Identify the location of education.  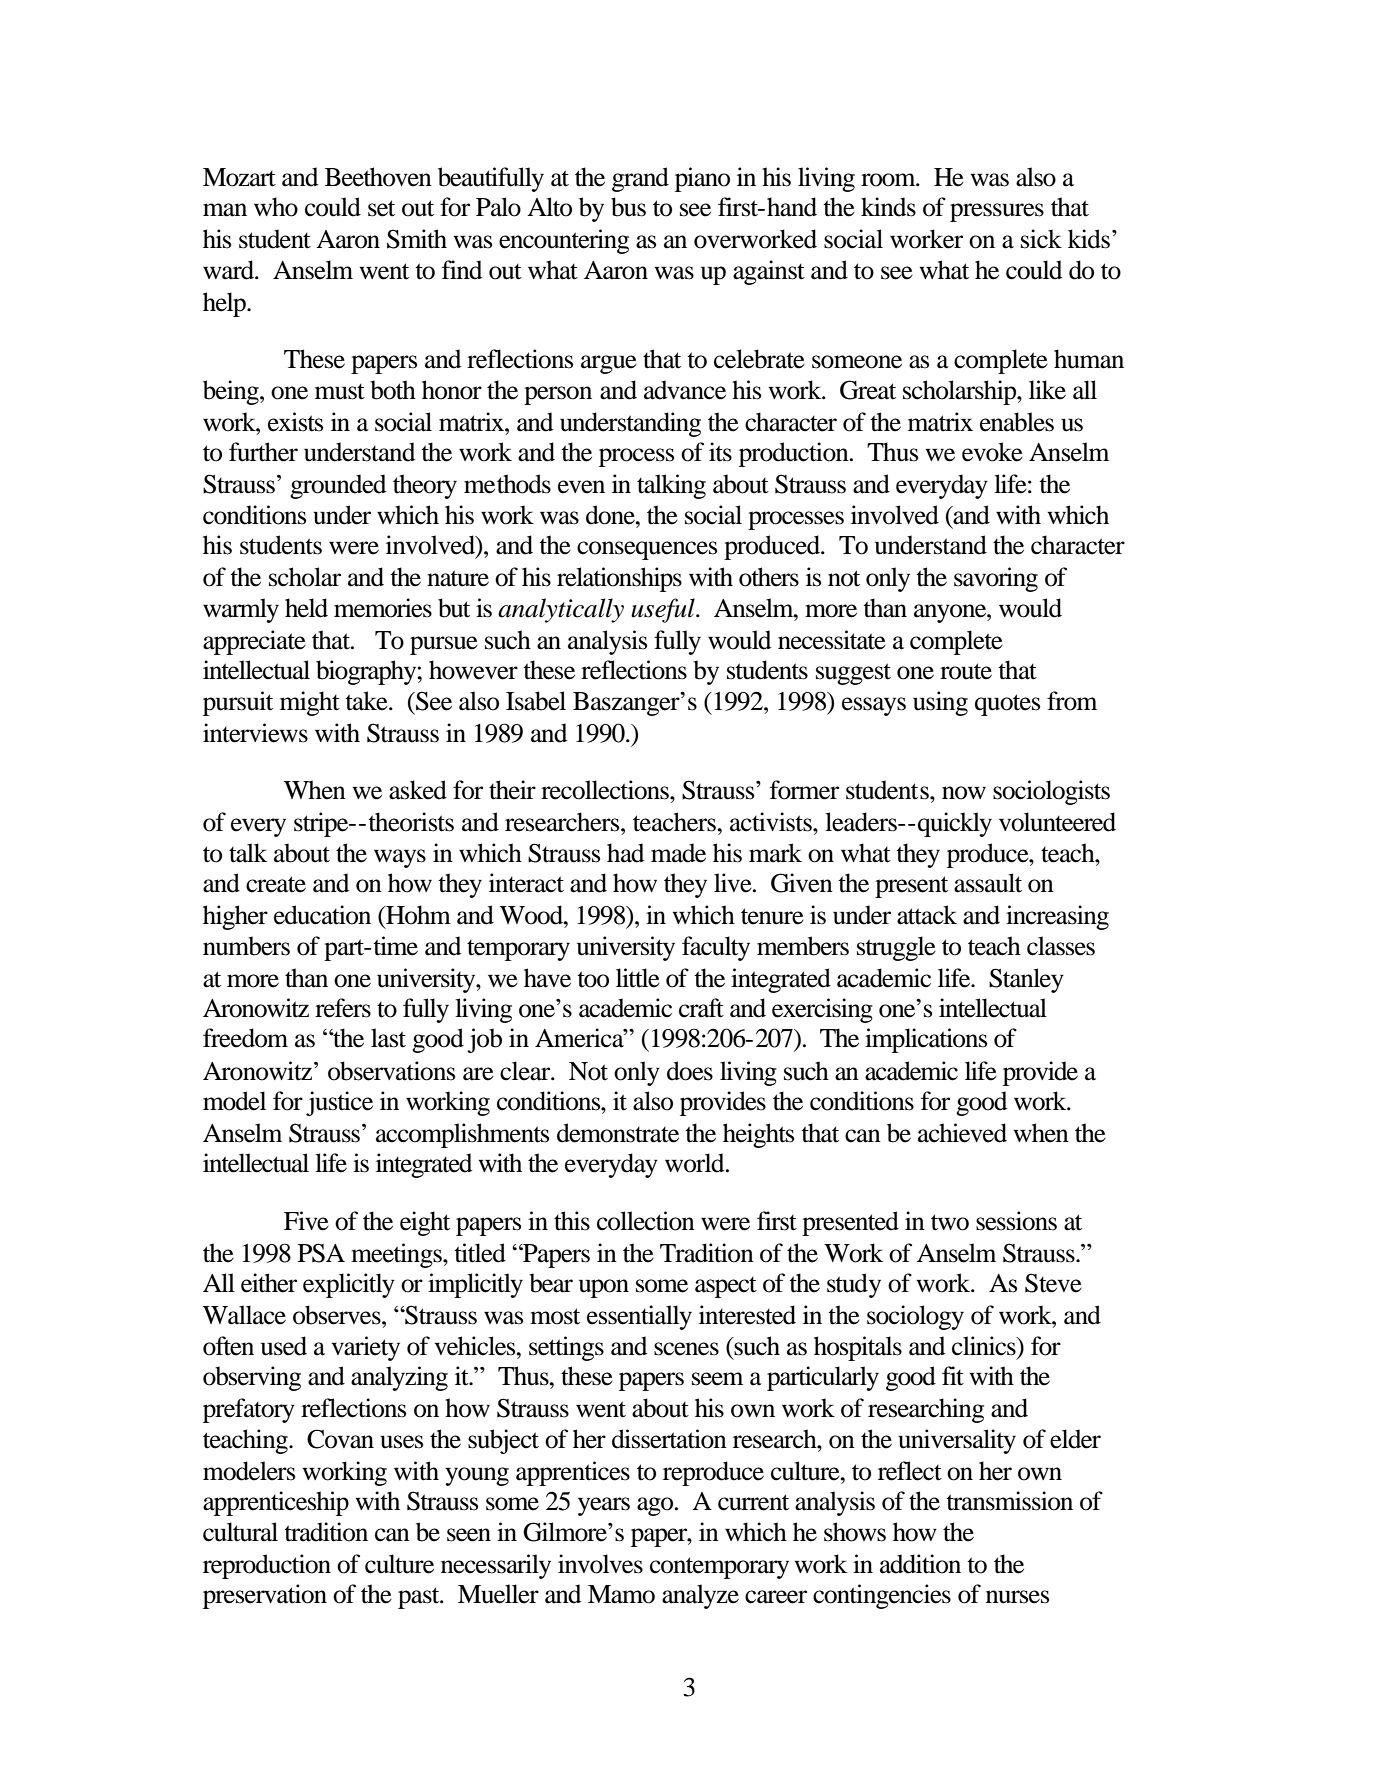
(322, 915).
